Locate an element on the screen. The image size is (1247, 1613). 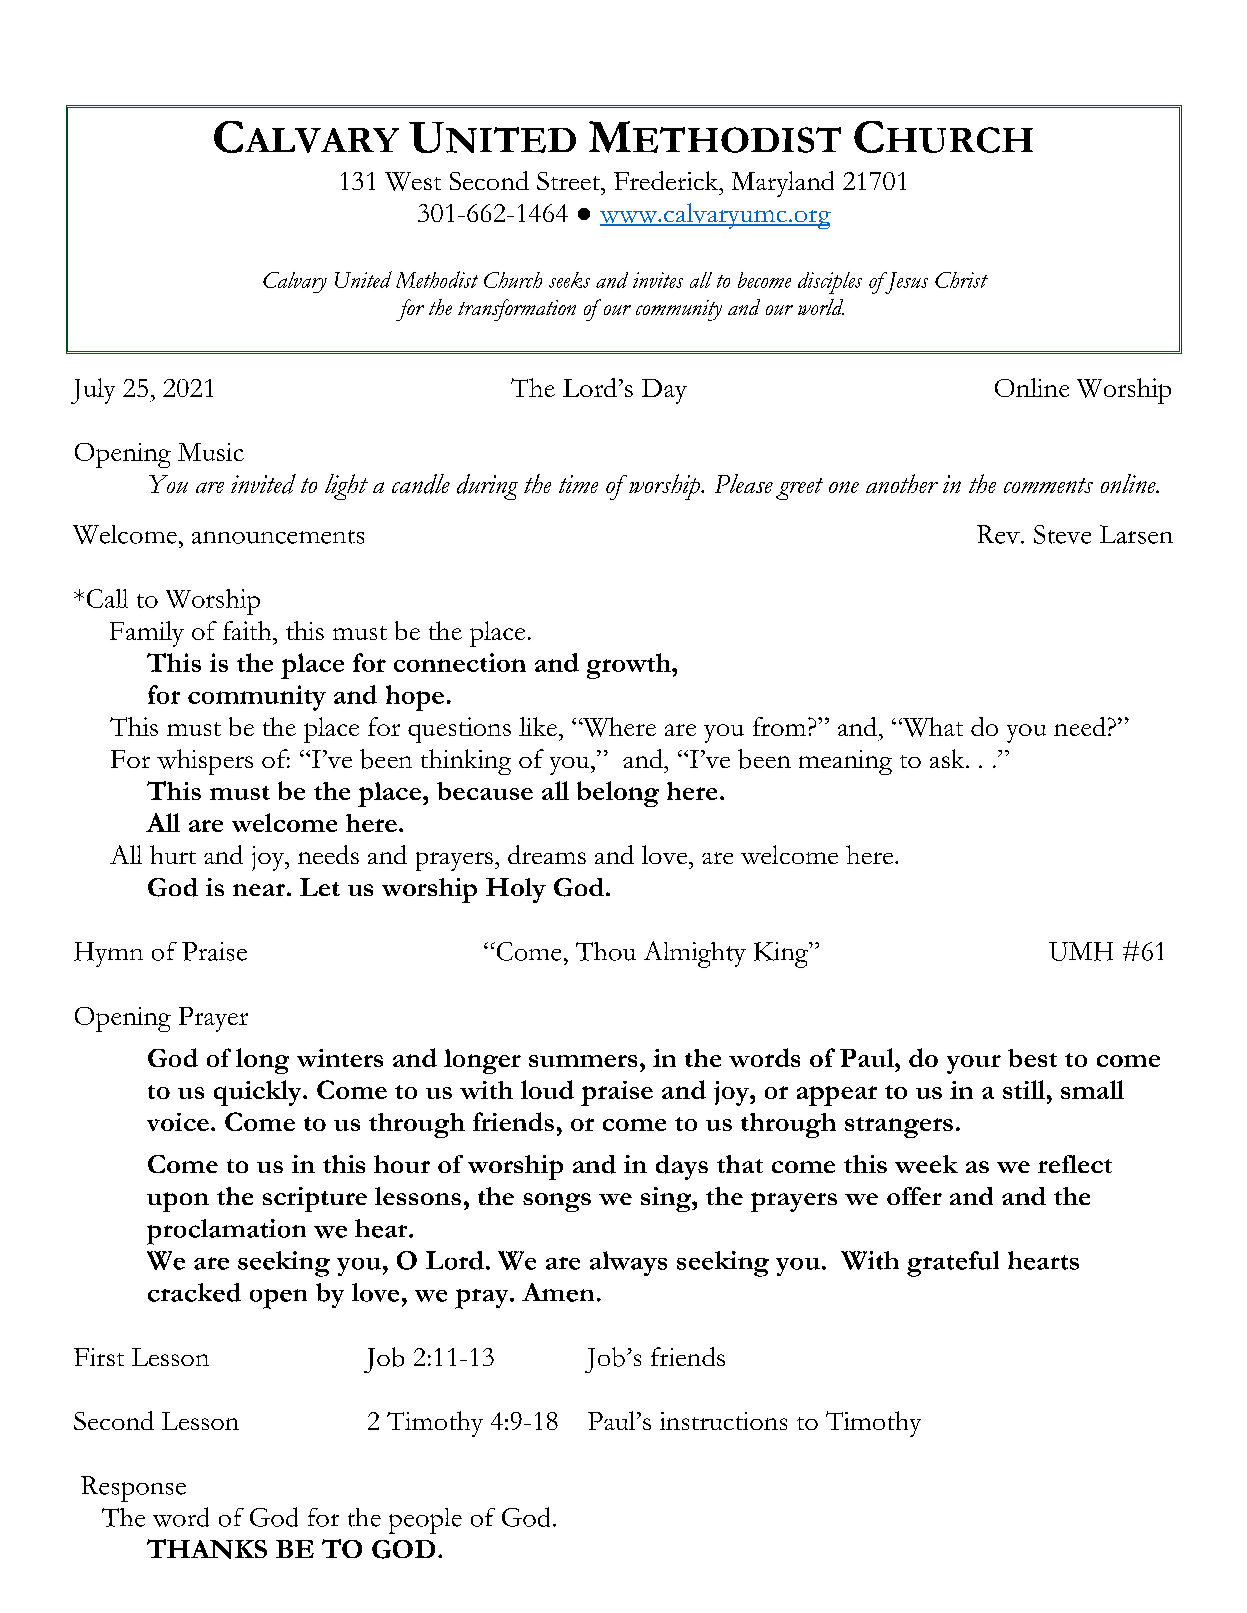
THANKS is located at coordinates (207, 1549).
